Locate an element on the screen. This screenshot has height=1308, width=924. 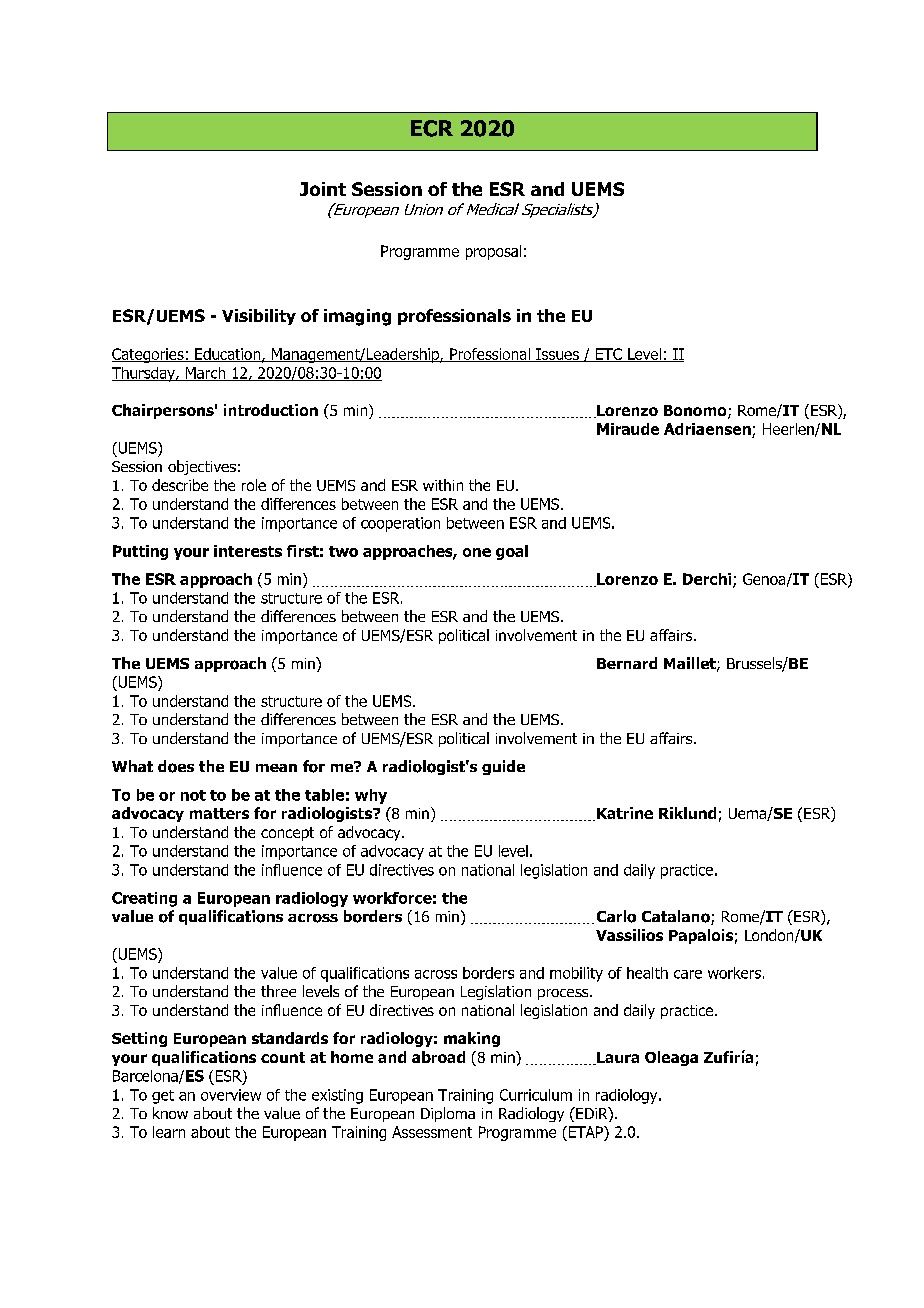
Bonomo is located at coordinates (696, 412).
